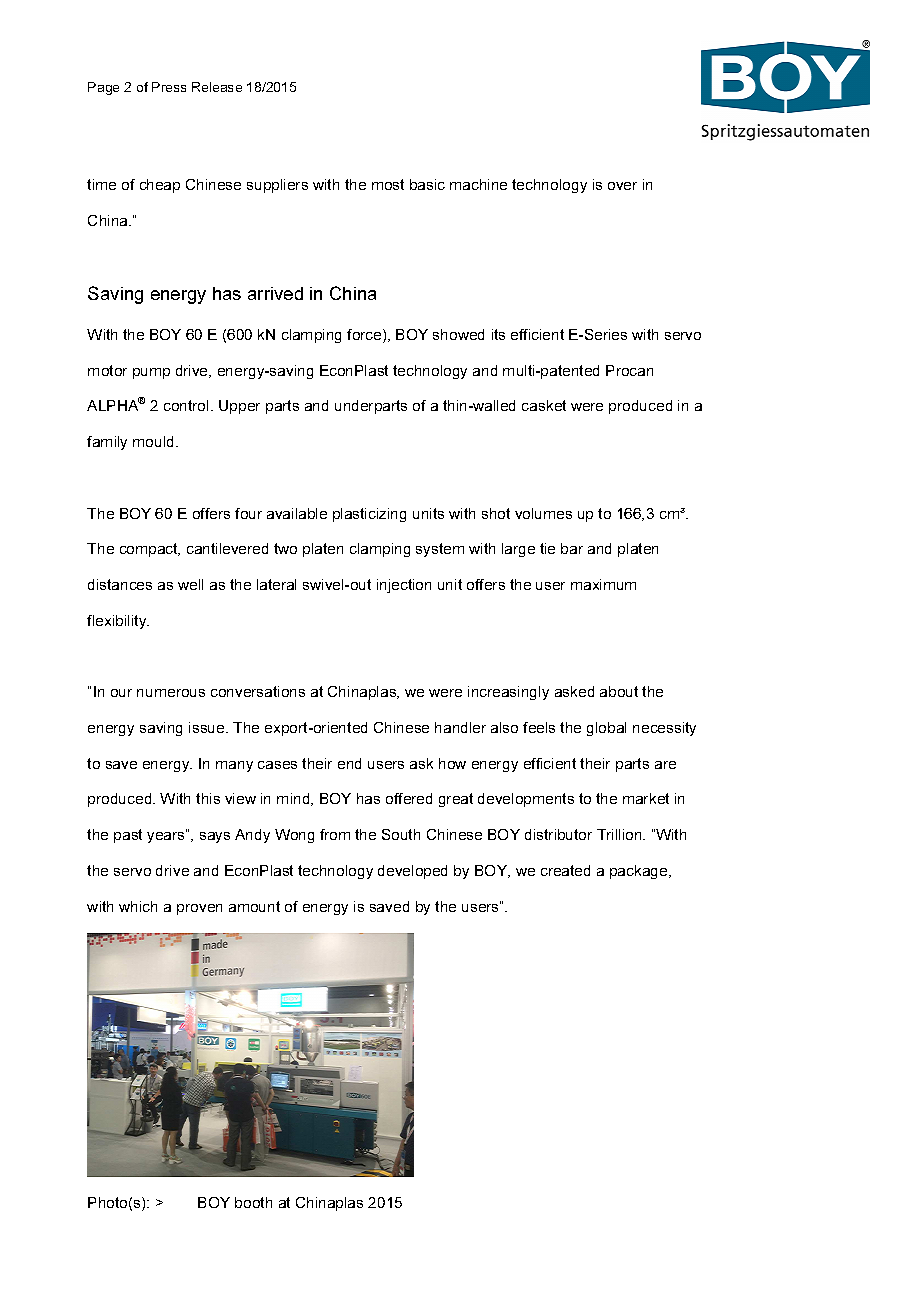 The height and width of the screenshot is (1308, 924). Describe the element at coordinates (544, 405) in the screenshot. I see `casket` at that location.
